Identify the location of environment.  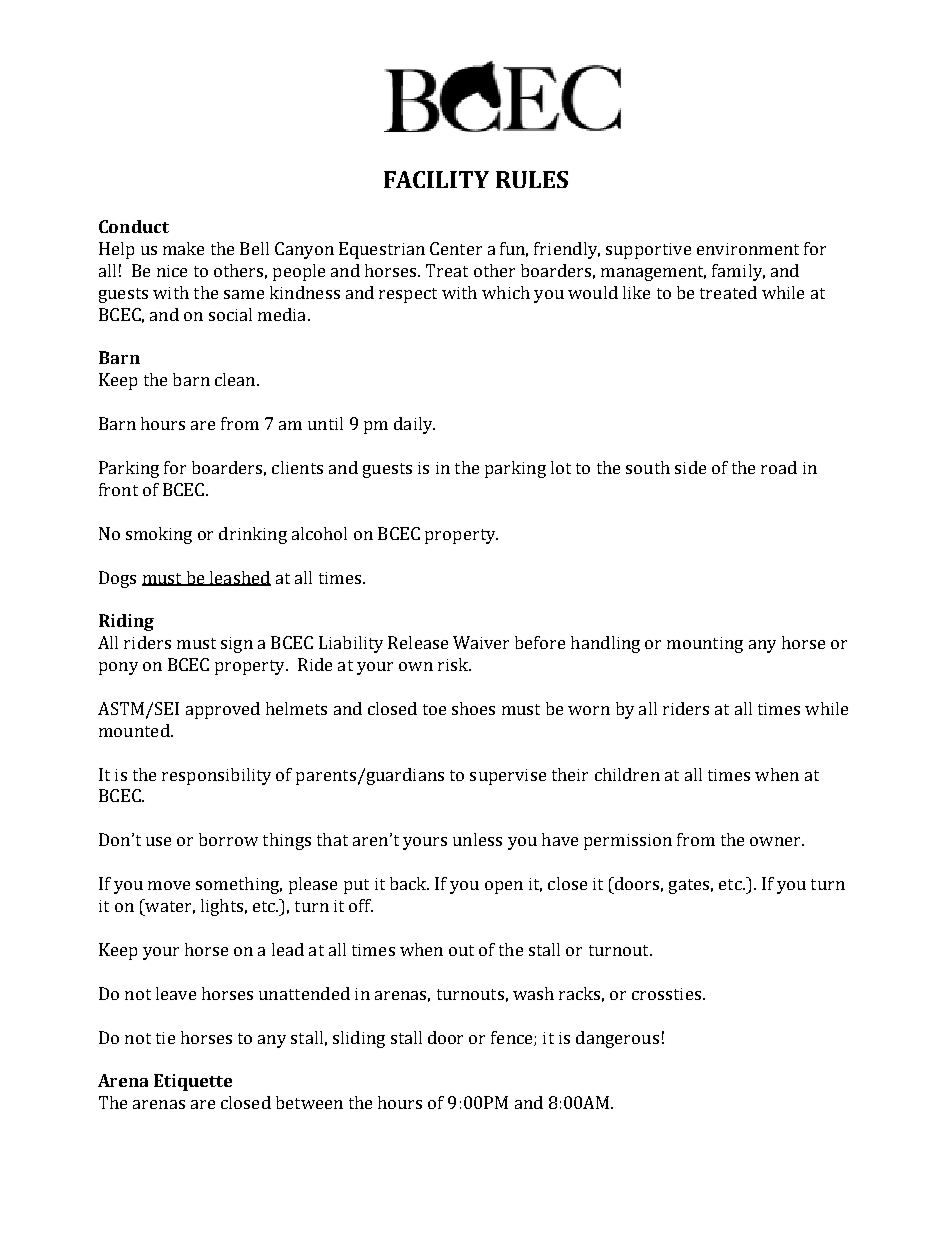
(748, 249).
